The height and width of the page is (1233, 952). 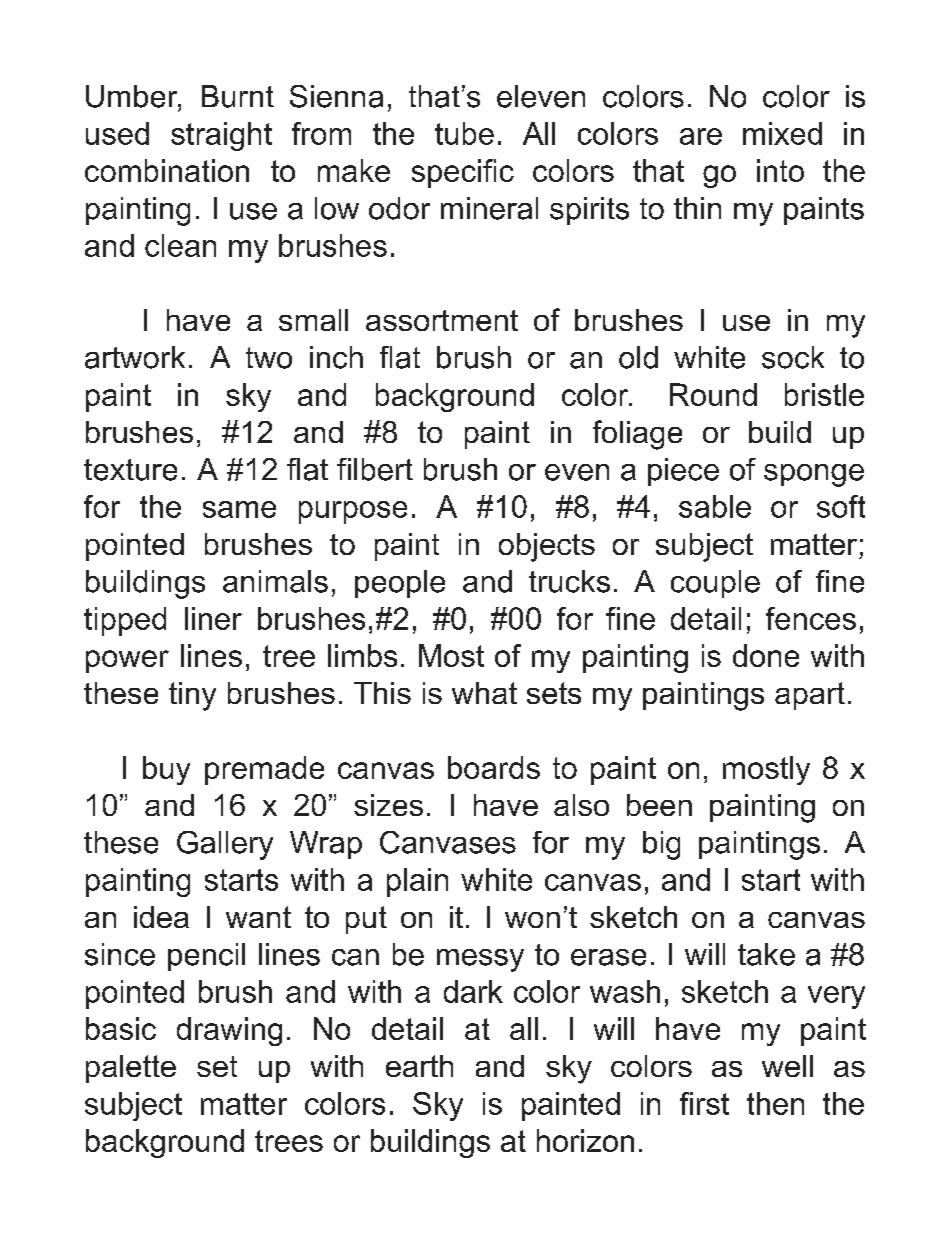 What do you see at coordinates (221, 136) in the page?
I see `straight` at bounding box center [221, 136].
